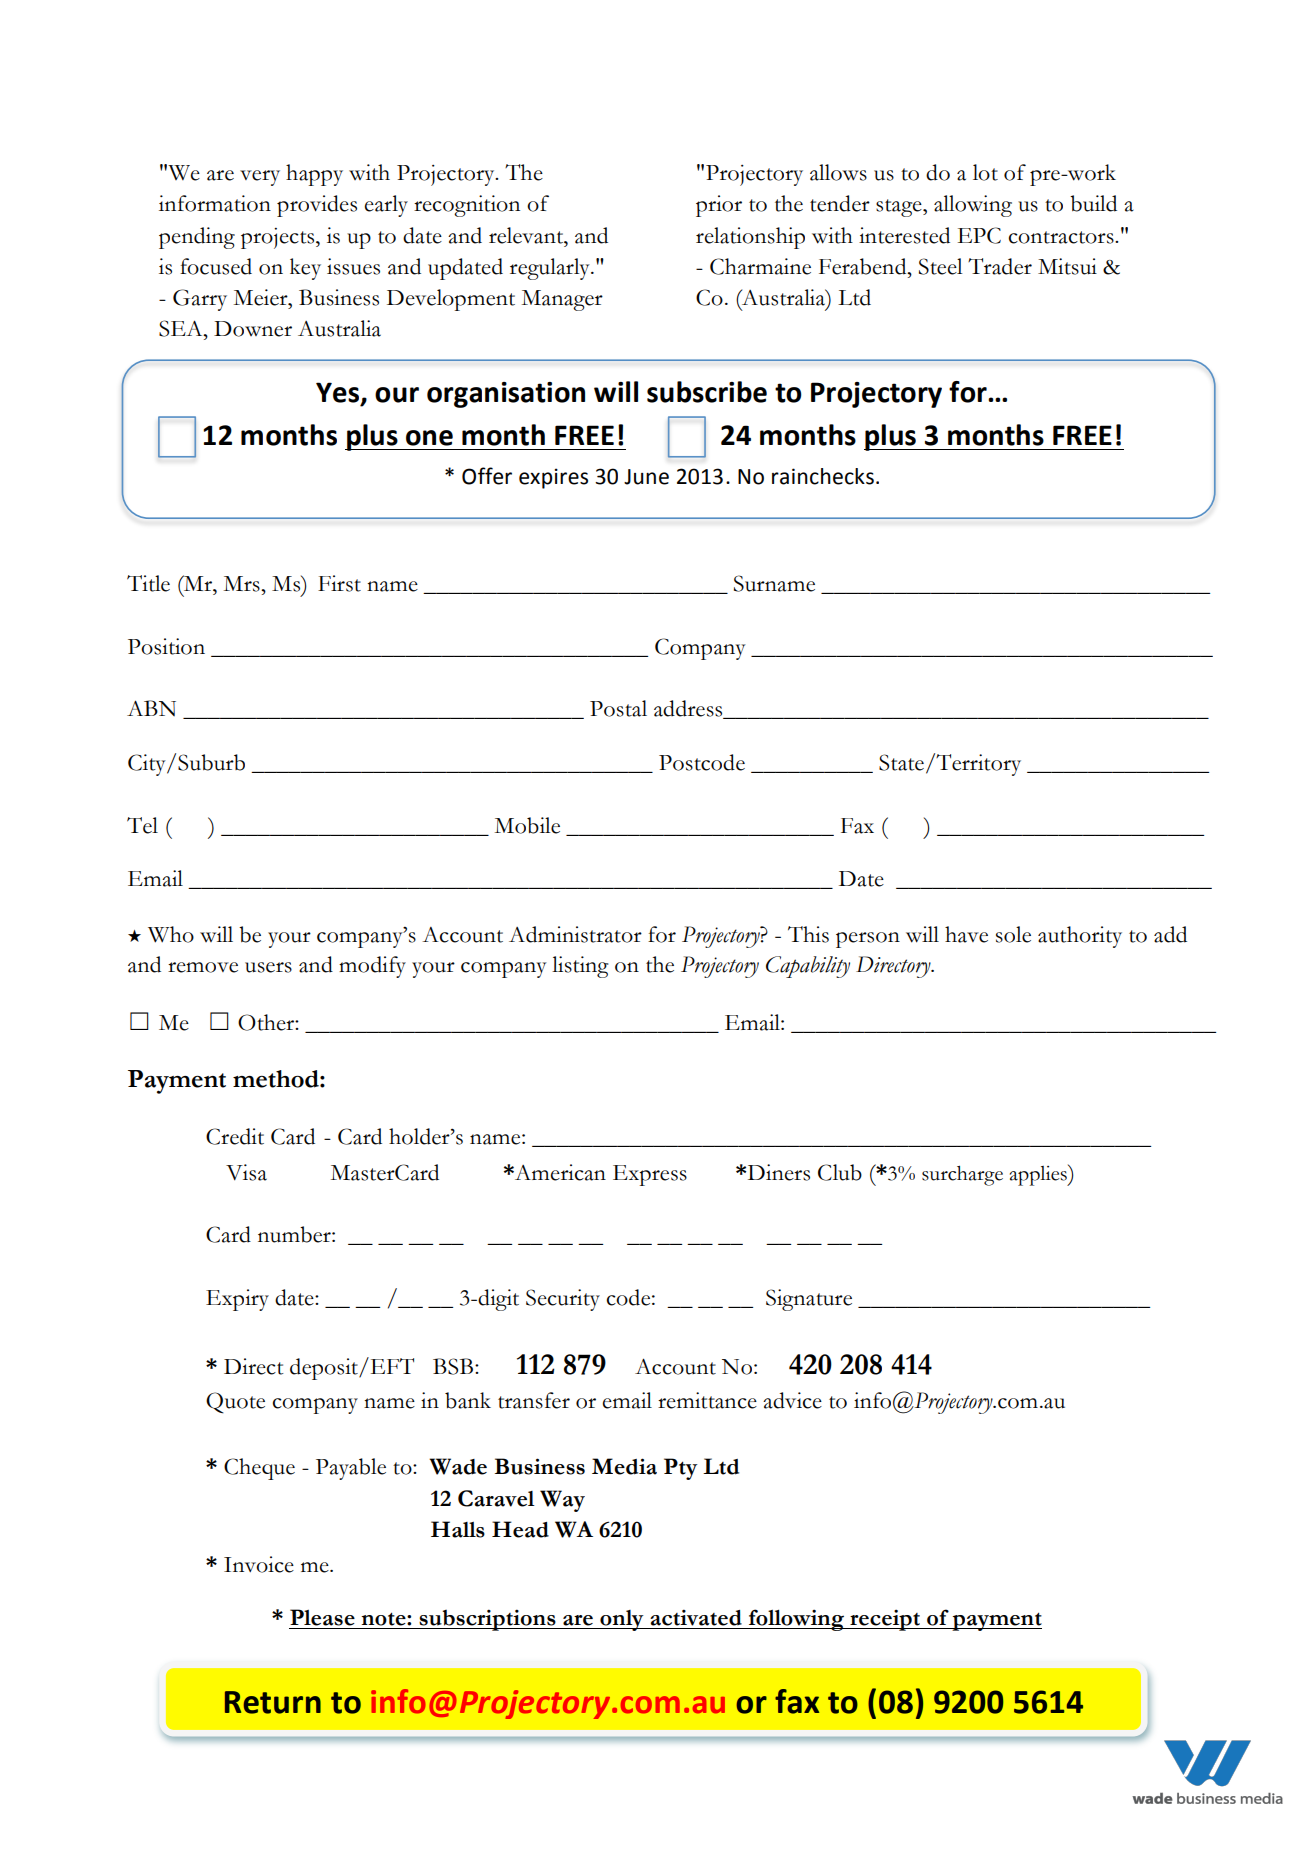 This document has width=1313, height=1858. I want to click on Administrator, so click(575, 934).
